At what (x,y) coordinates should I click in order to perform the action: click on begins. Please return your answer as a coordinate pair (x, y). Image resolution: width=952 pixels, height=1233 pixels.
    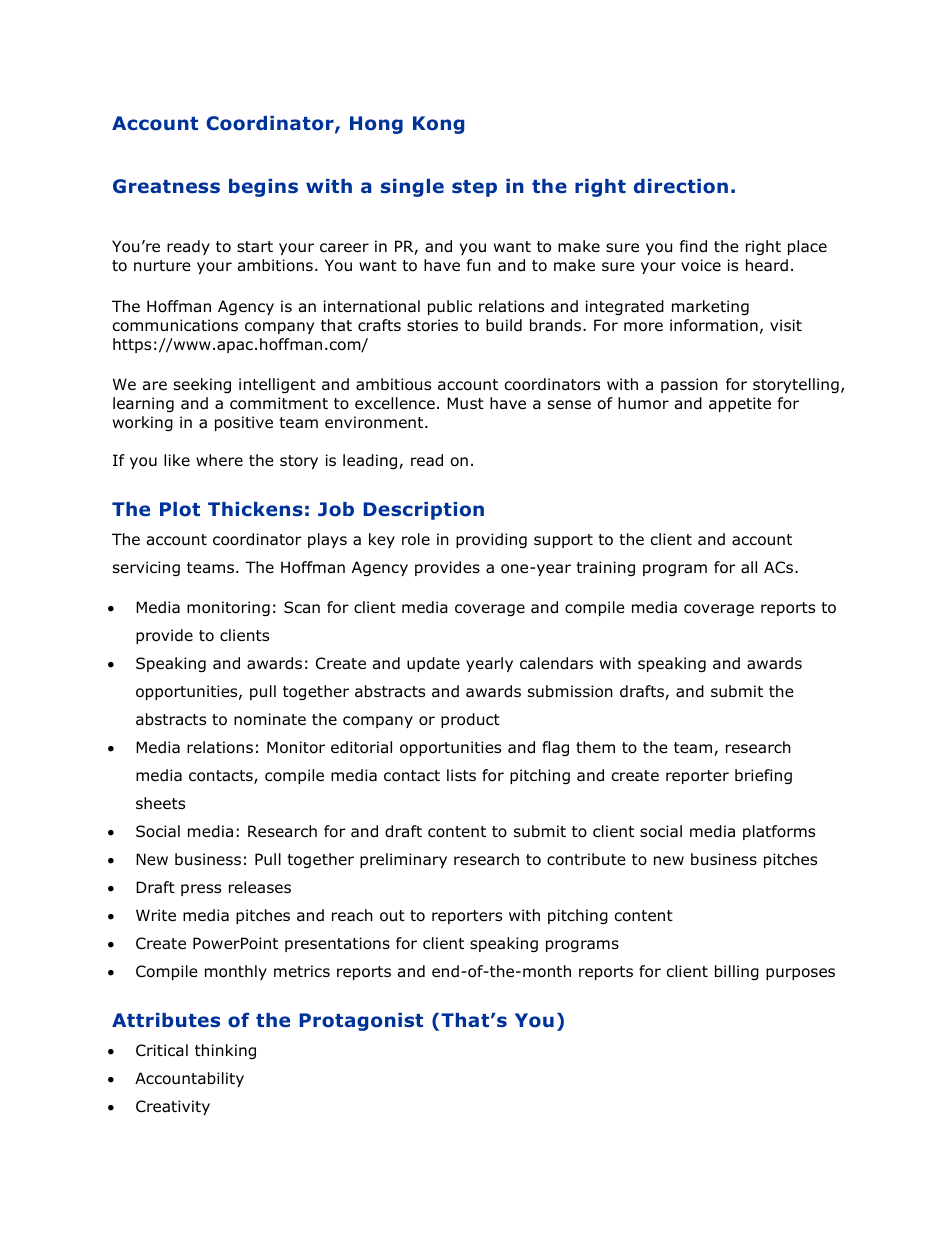
    Looking at the image, I should click on (263, 188).
